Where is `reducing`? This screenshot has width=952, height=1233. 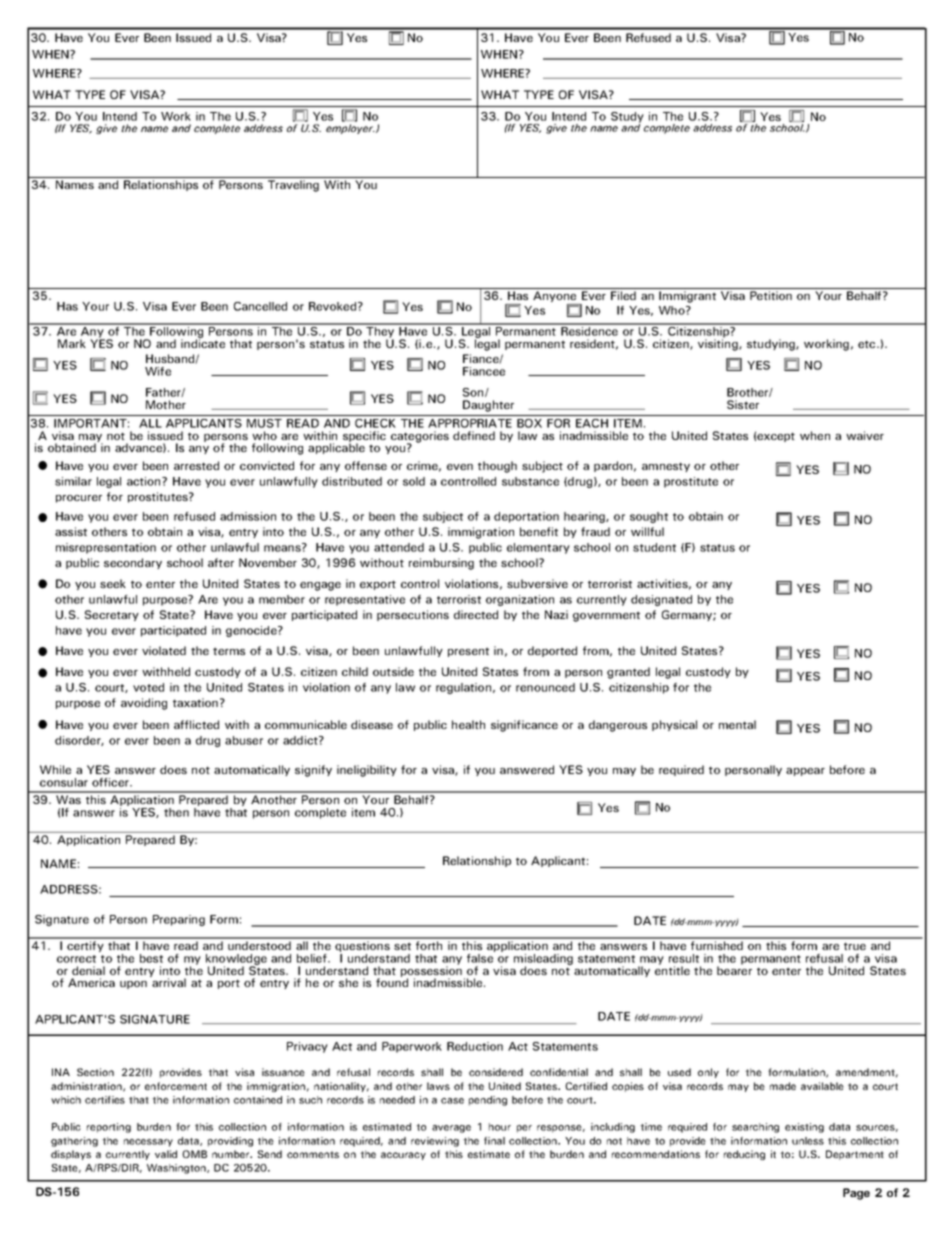
reducing is located at coordinates (744, 1155).
